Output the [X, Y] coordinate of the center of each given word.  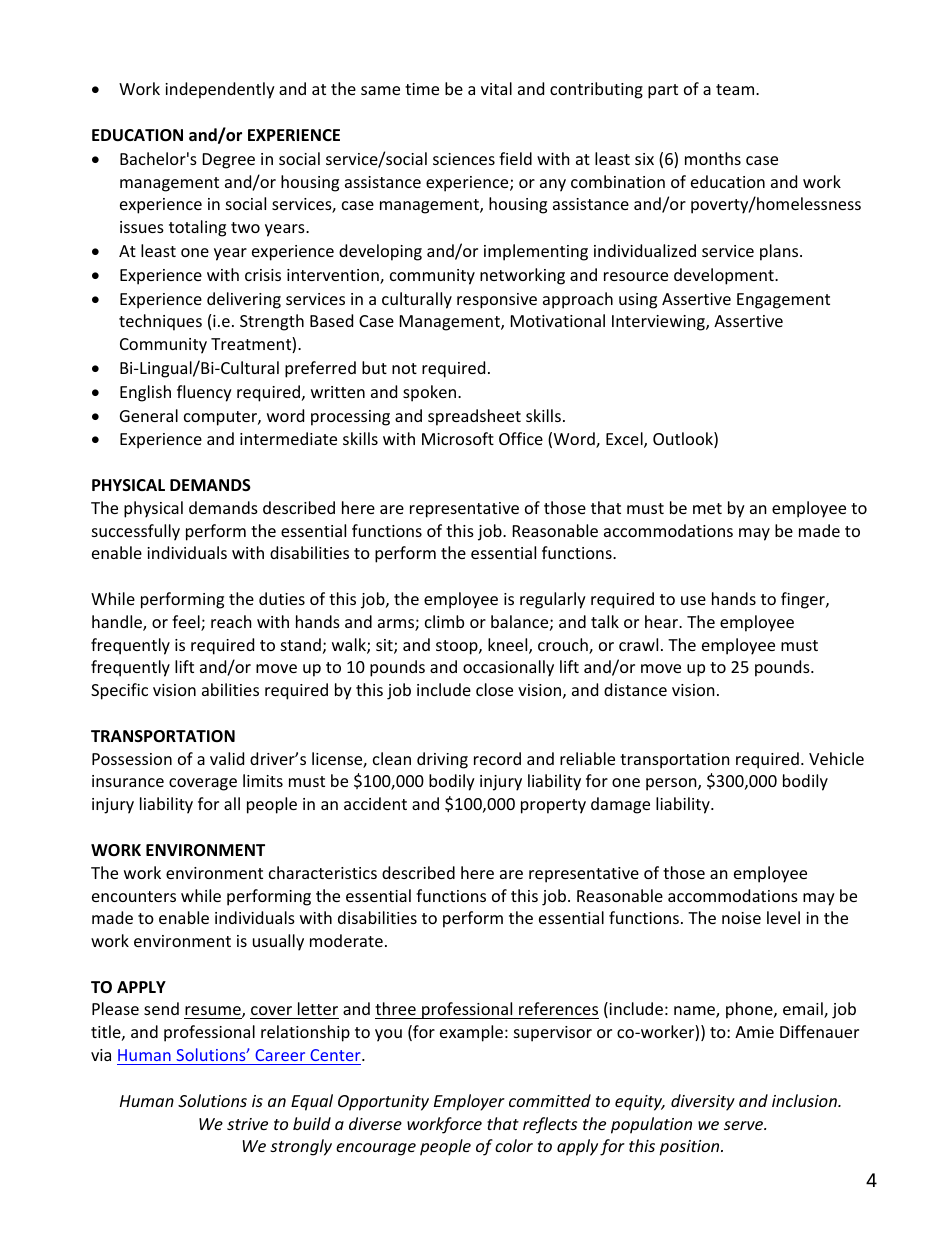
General [149, 415]
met [707, 508]
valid [227, 758]
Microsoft [458, 438]
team [736, 89]
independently [220, 90]
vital [496, 88]
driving [442, 760]
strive [247, 1124]
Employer [469, 1102]
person [672, 784]
